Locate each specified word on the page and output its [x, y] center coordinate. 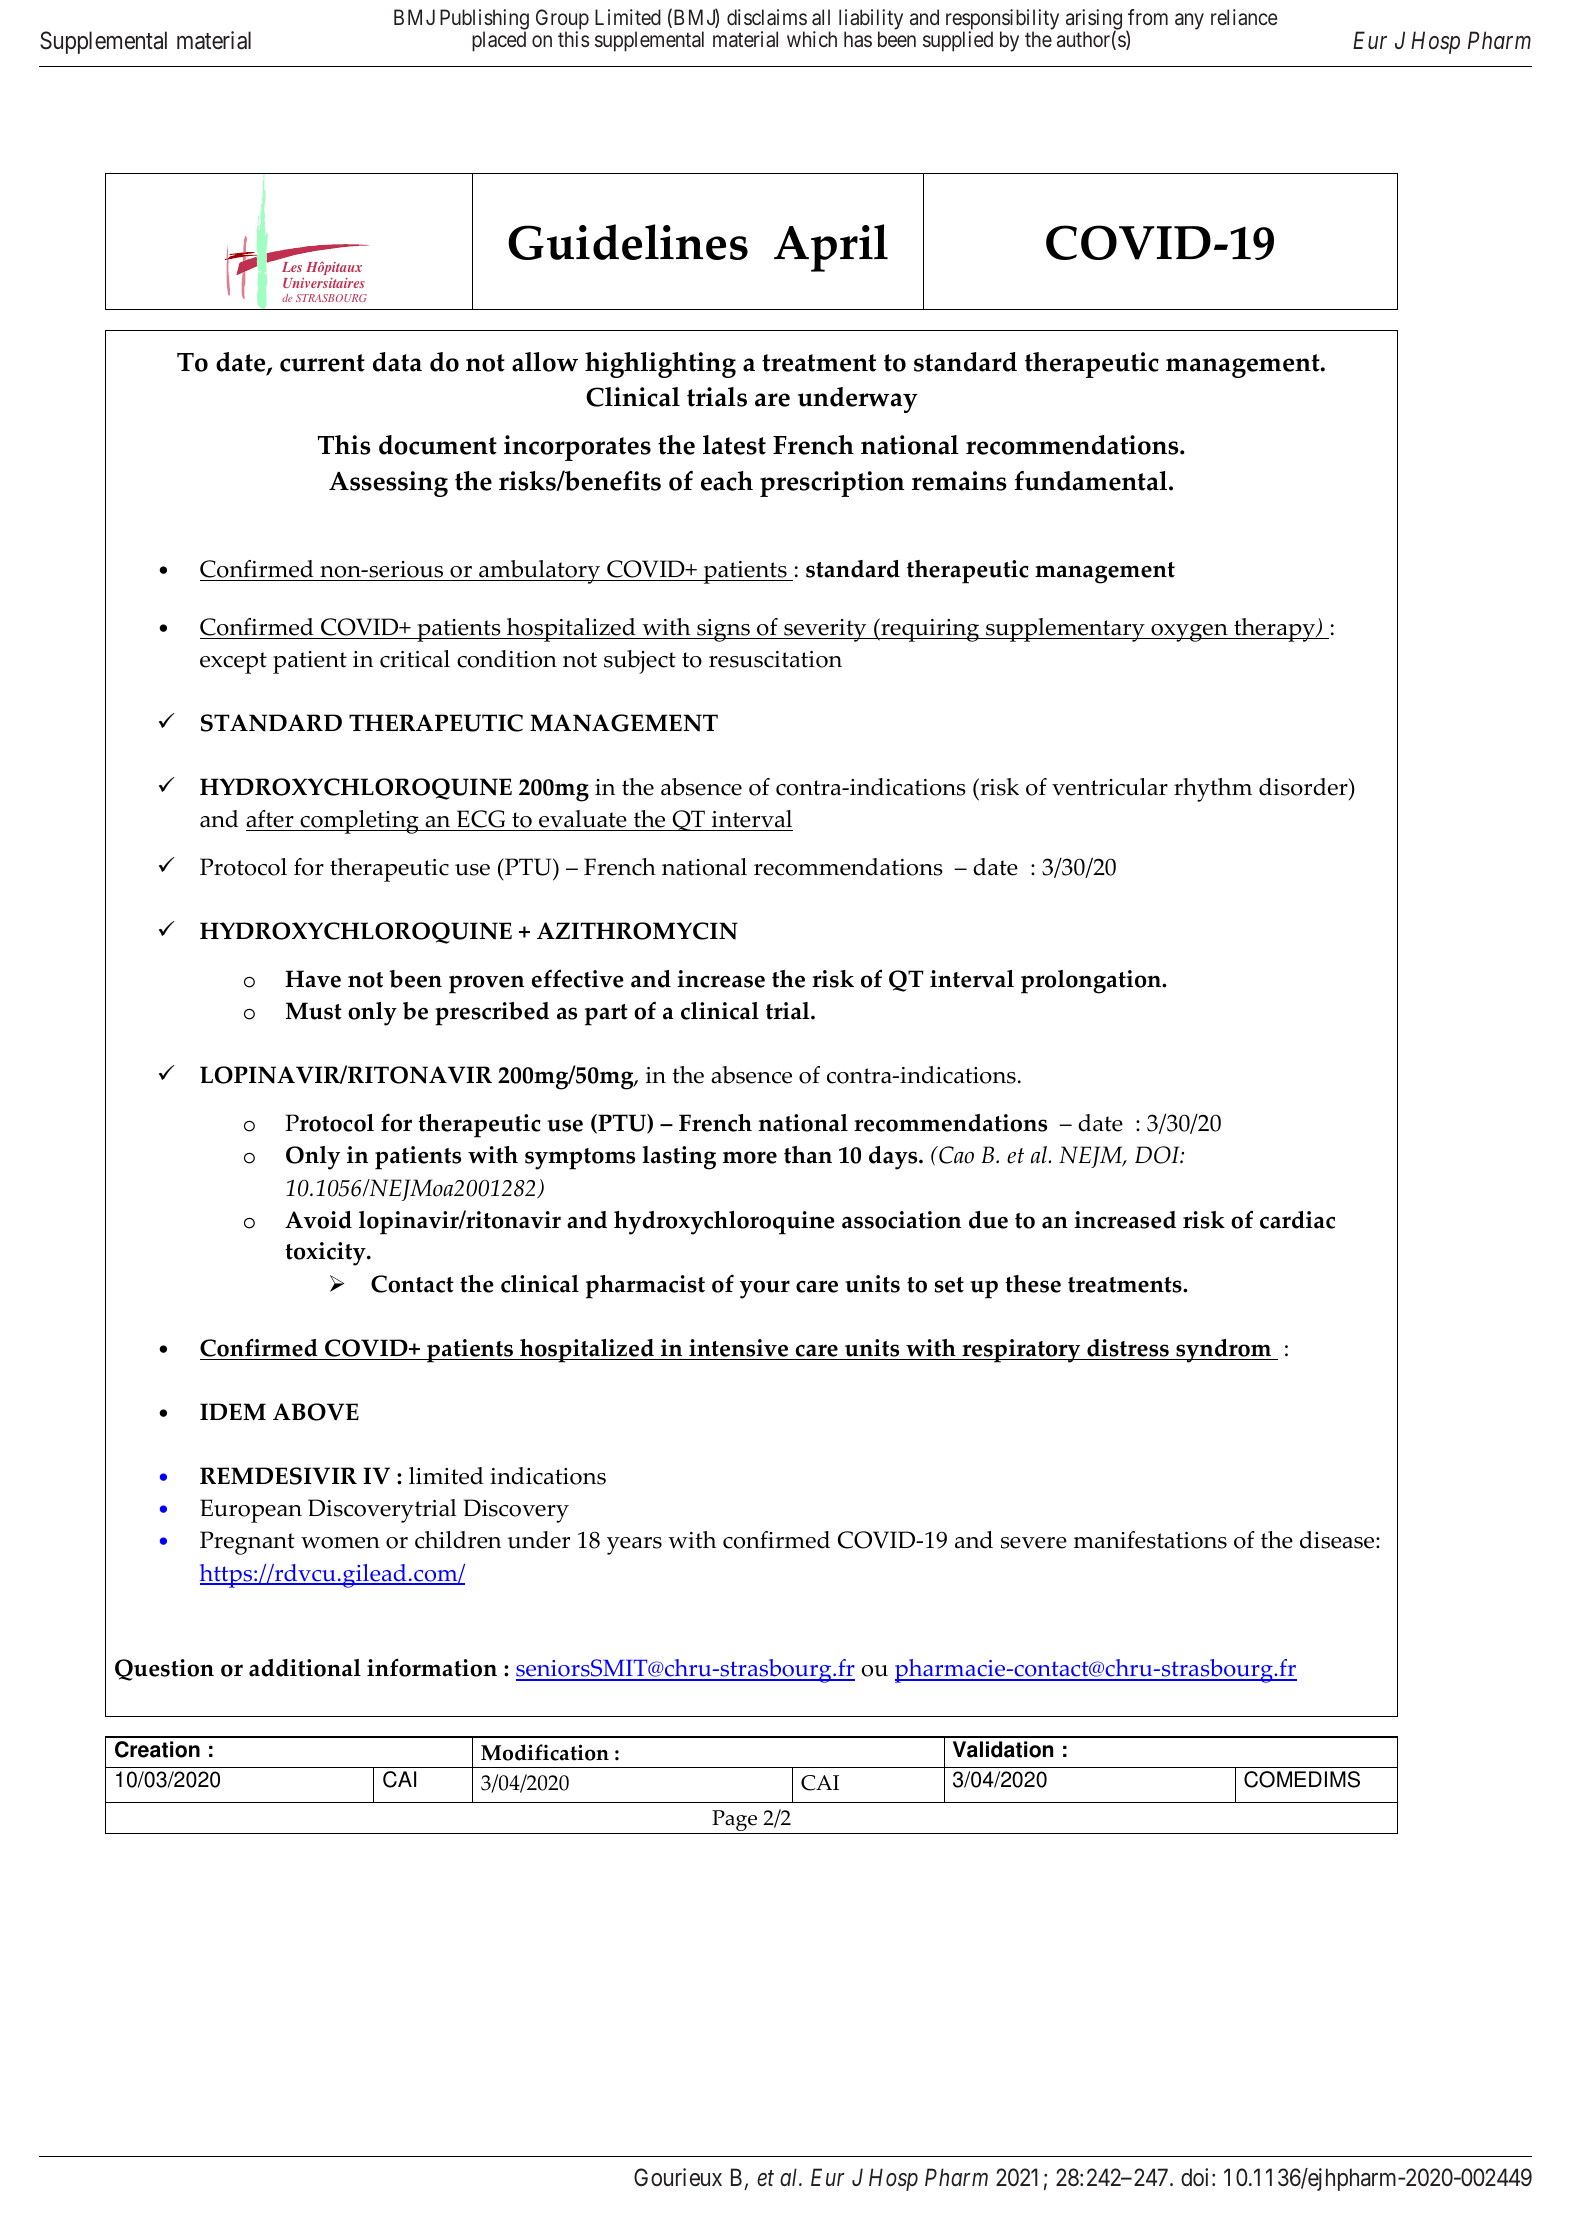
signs [723, 630]
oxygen [1189, 633]
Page [735, 1822]
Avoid [318, 1220]
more [750, 1157]
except [233, 663]
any [1189, 21]
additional [305, 1668]
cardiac [1297, 1220]
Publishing [484, 21]
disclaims [767, 17]
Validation [1003, 1749]
